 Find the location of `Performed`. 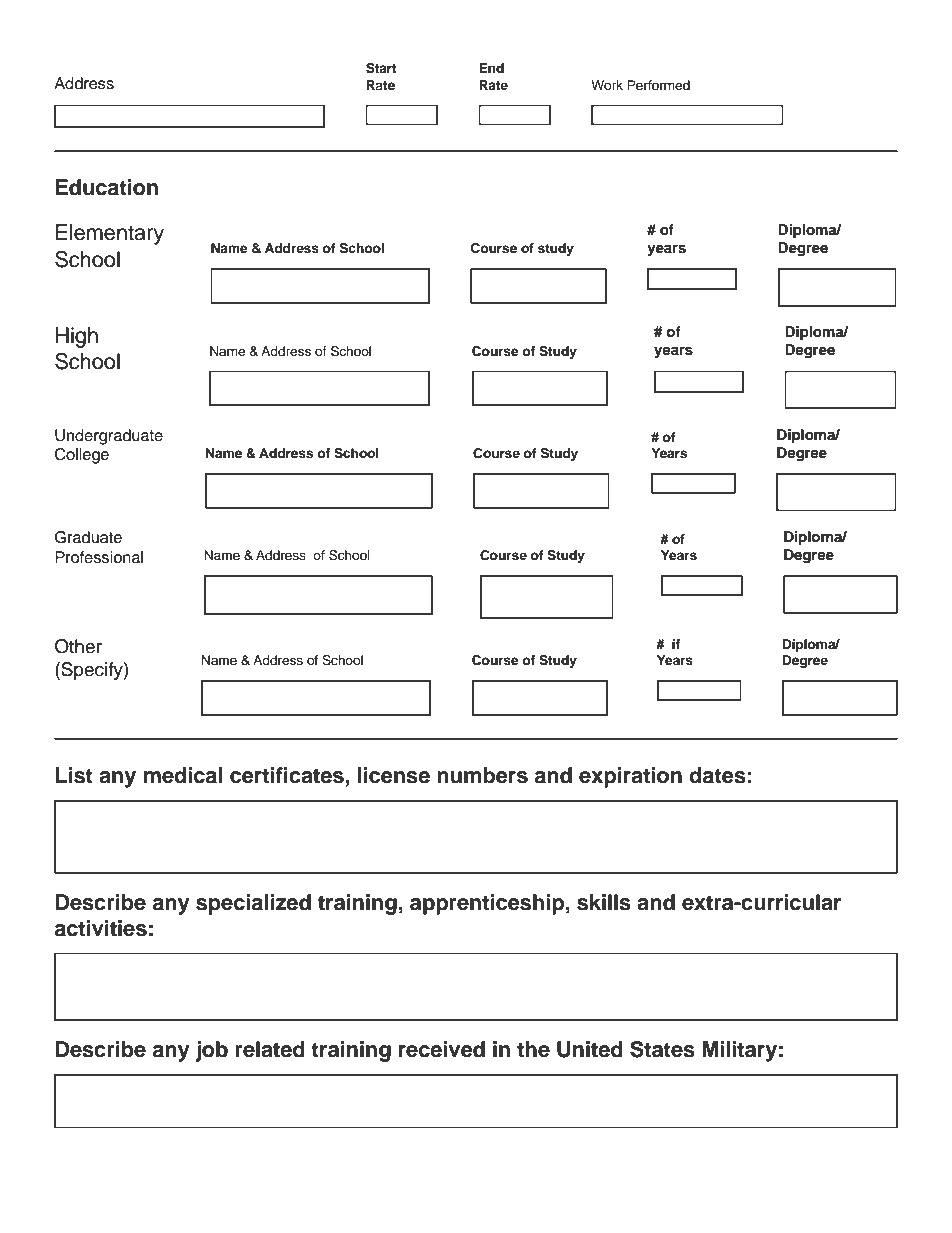

Performed is located at coordinates (658, 85).
